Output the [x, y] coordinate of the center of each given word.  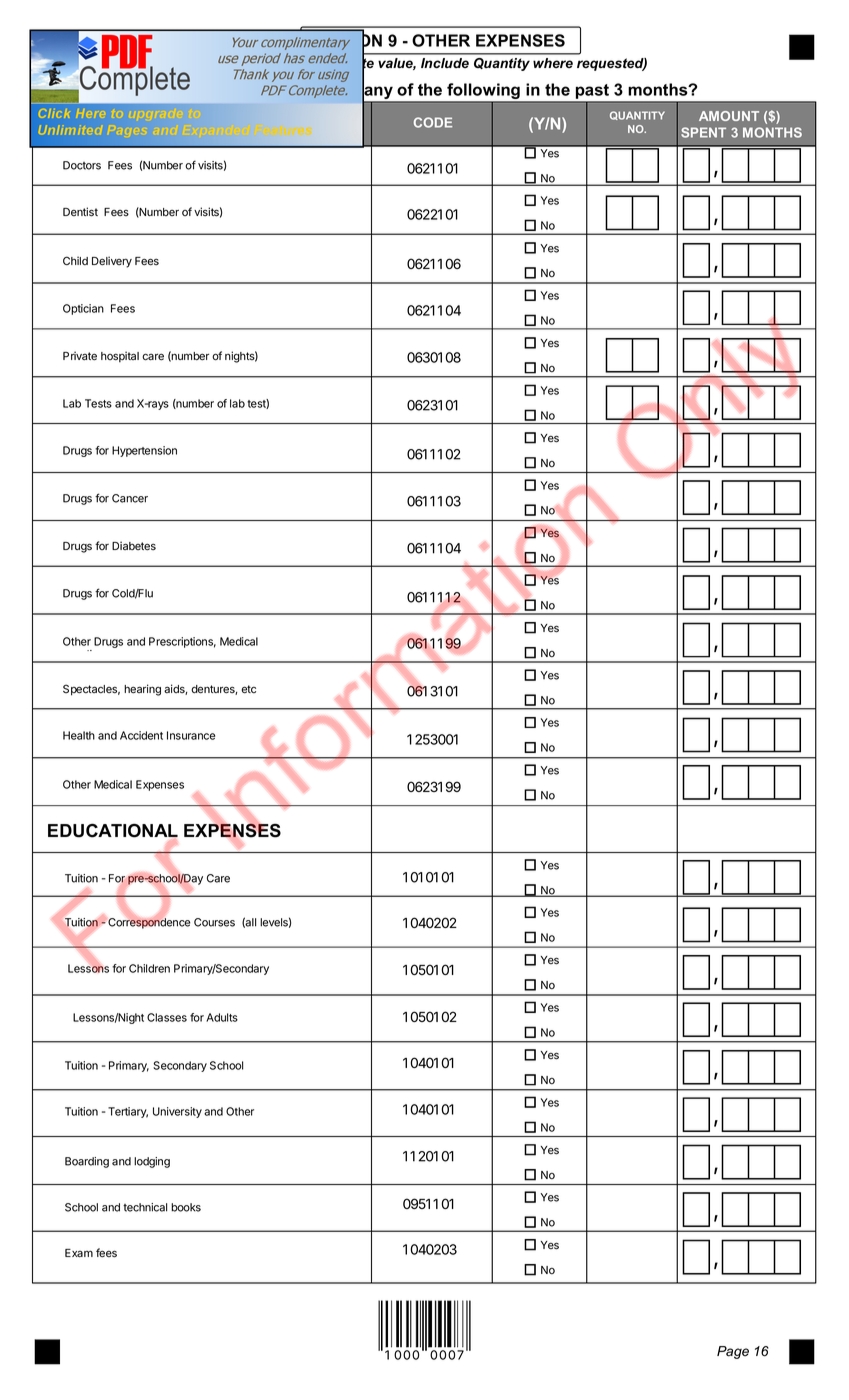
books [186, 1207]
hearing [142, 690]
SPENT [703, 132]
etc [248, 689]
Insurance [191, 735]
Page [733, 1352]
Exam [79, 1253]
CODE [433, 122]
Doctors [82, 165]
